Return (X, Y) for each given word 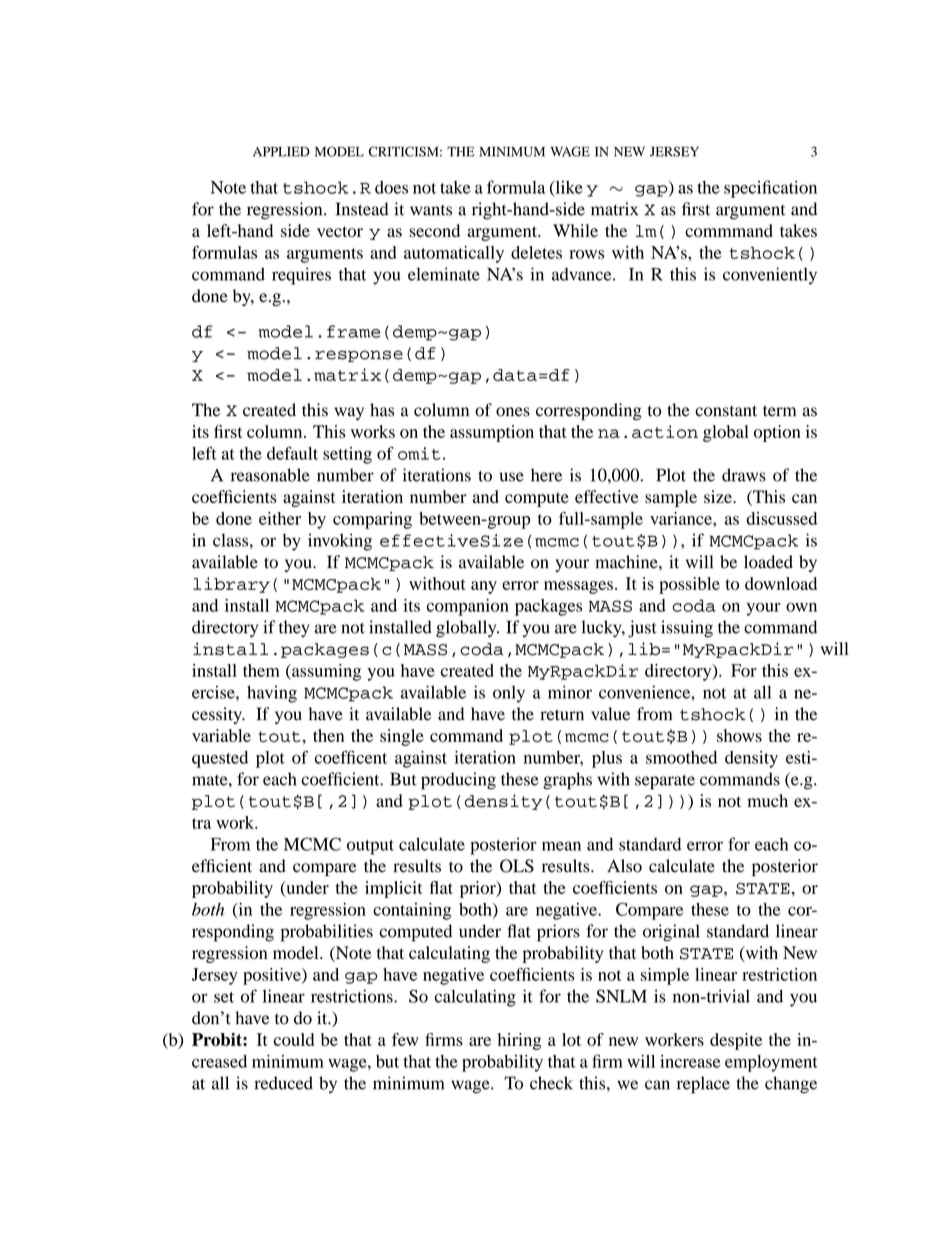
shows (739, 735)
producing (458, 781)
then (328, 735)
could (294, 1039)
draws (744, 475)
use (512, 477)
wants (431, 210)
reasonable (270, 475)
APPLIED (281, 152)
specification (770, 189)
